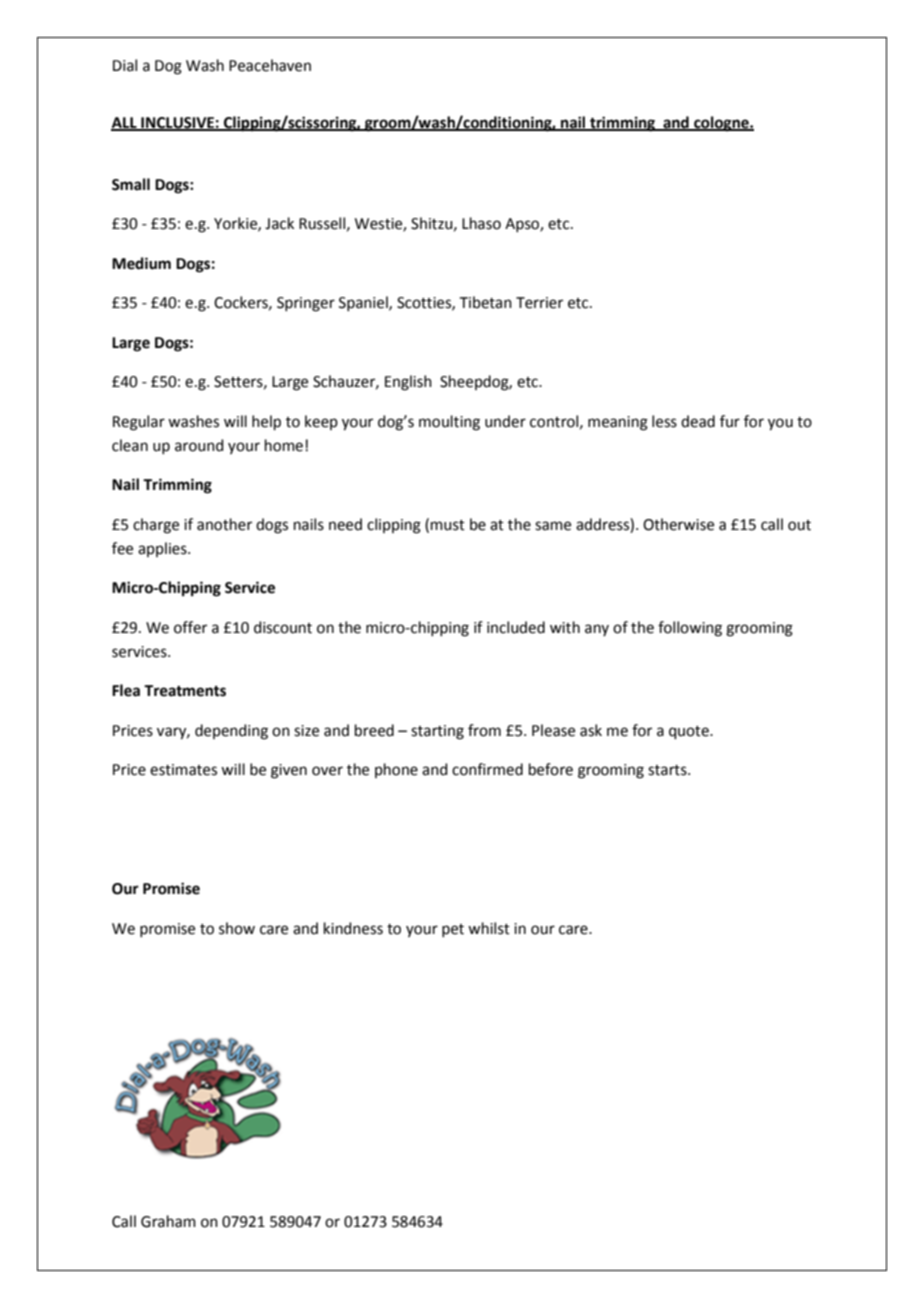 The width and height of the screenshot is (924, 1308). I want to click on another, so click(224, 524).
